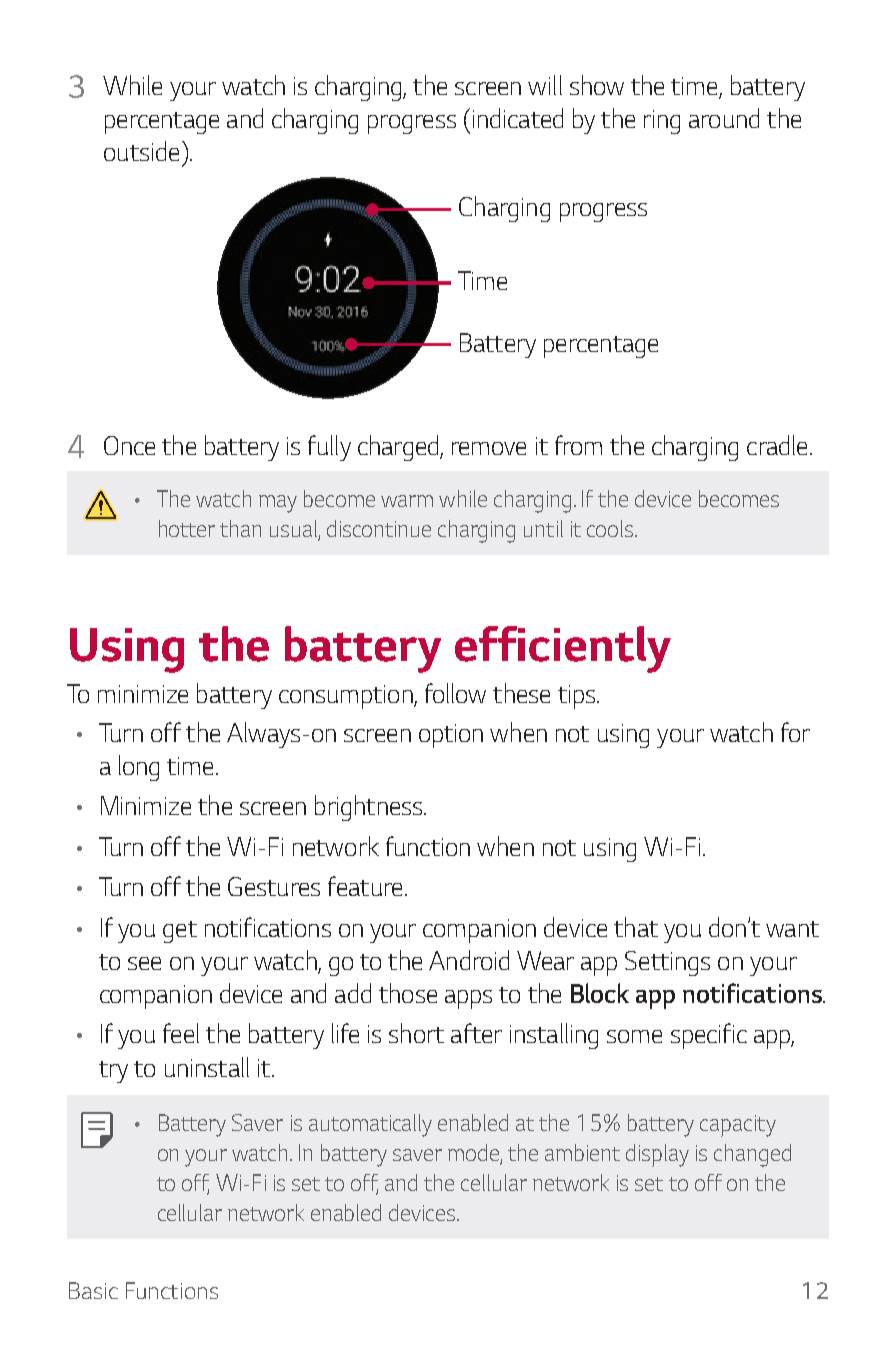 The height and width of the document is (1345, 896). I want to click on mode, so click(473, 1152).
